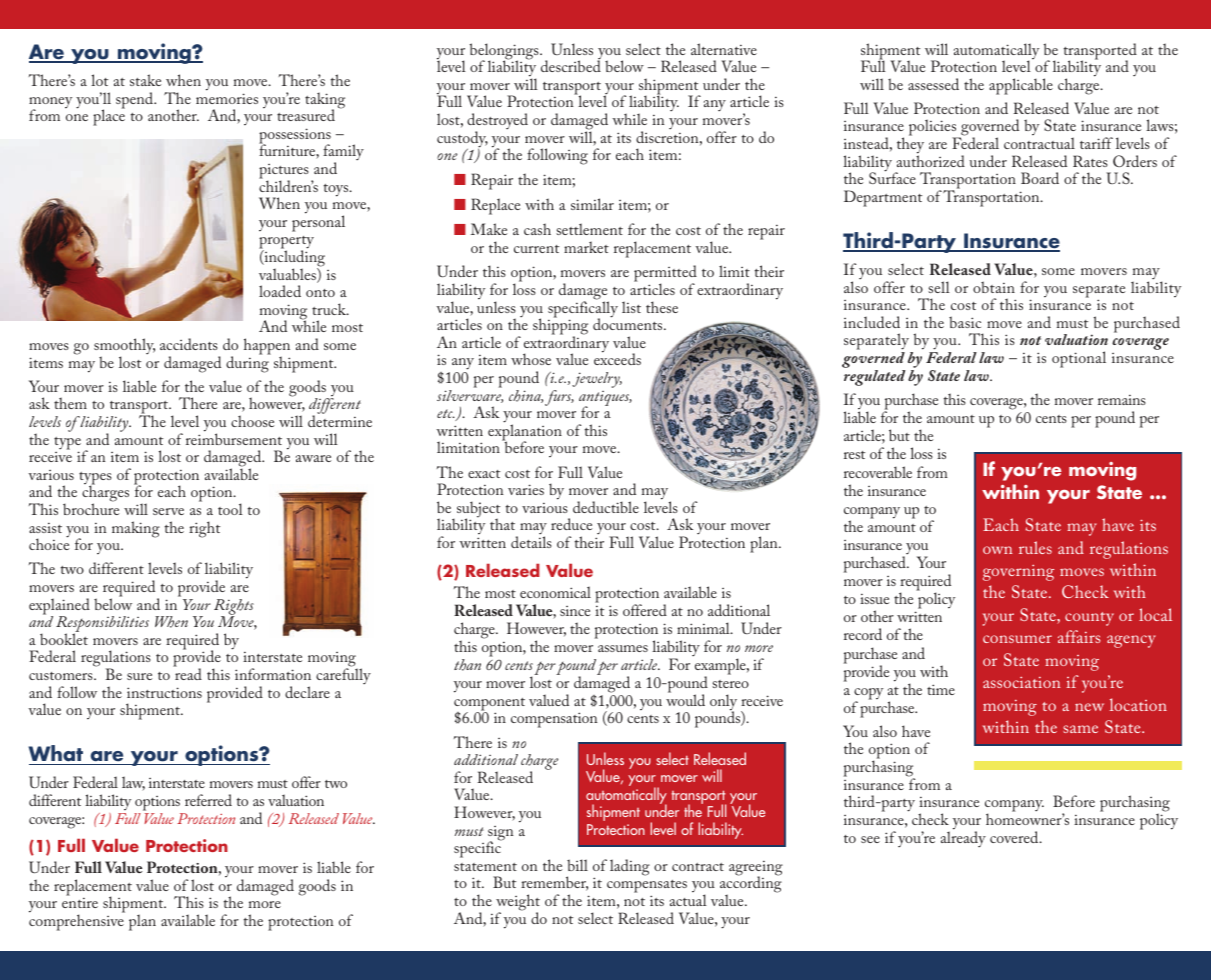  I want to click on Responsibilities, so click(102, 625).
